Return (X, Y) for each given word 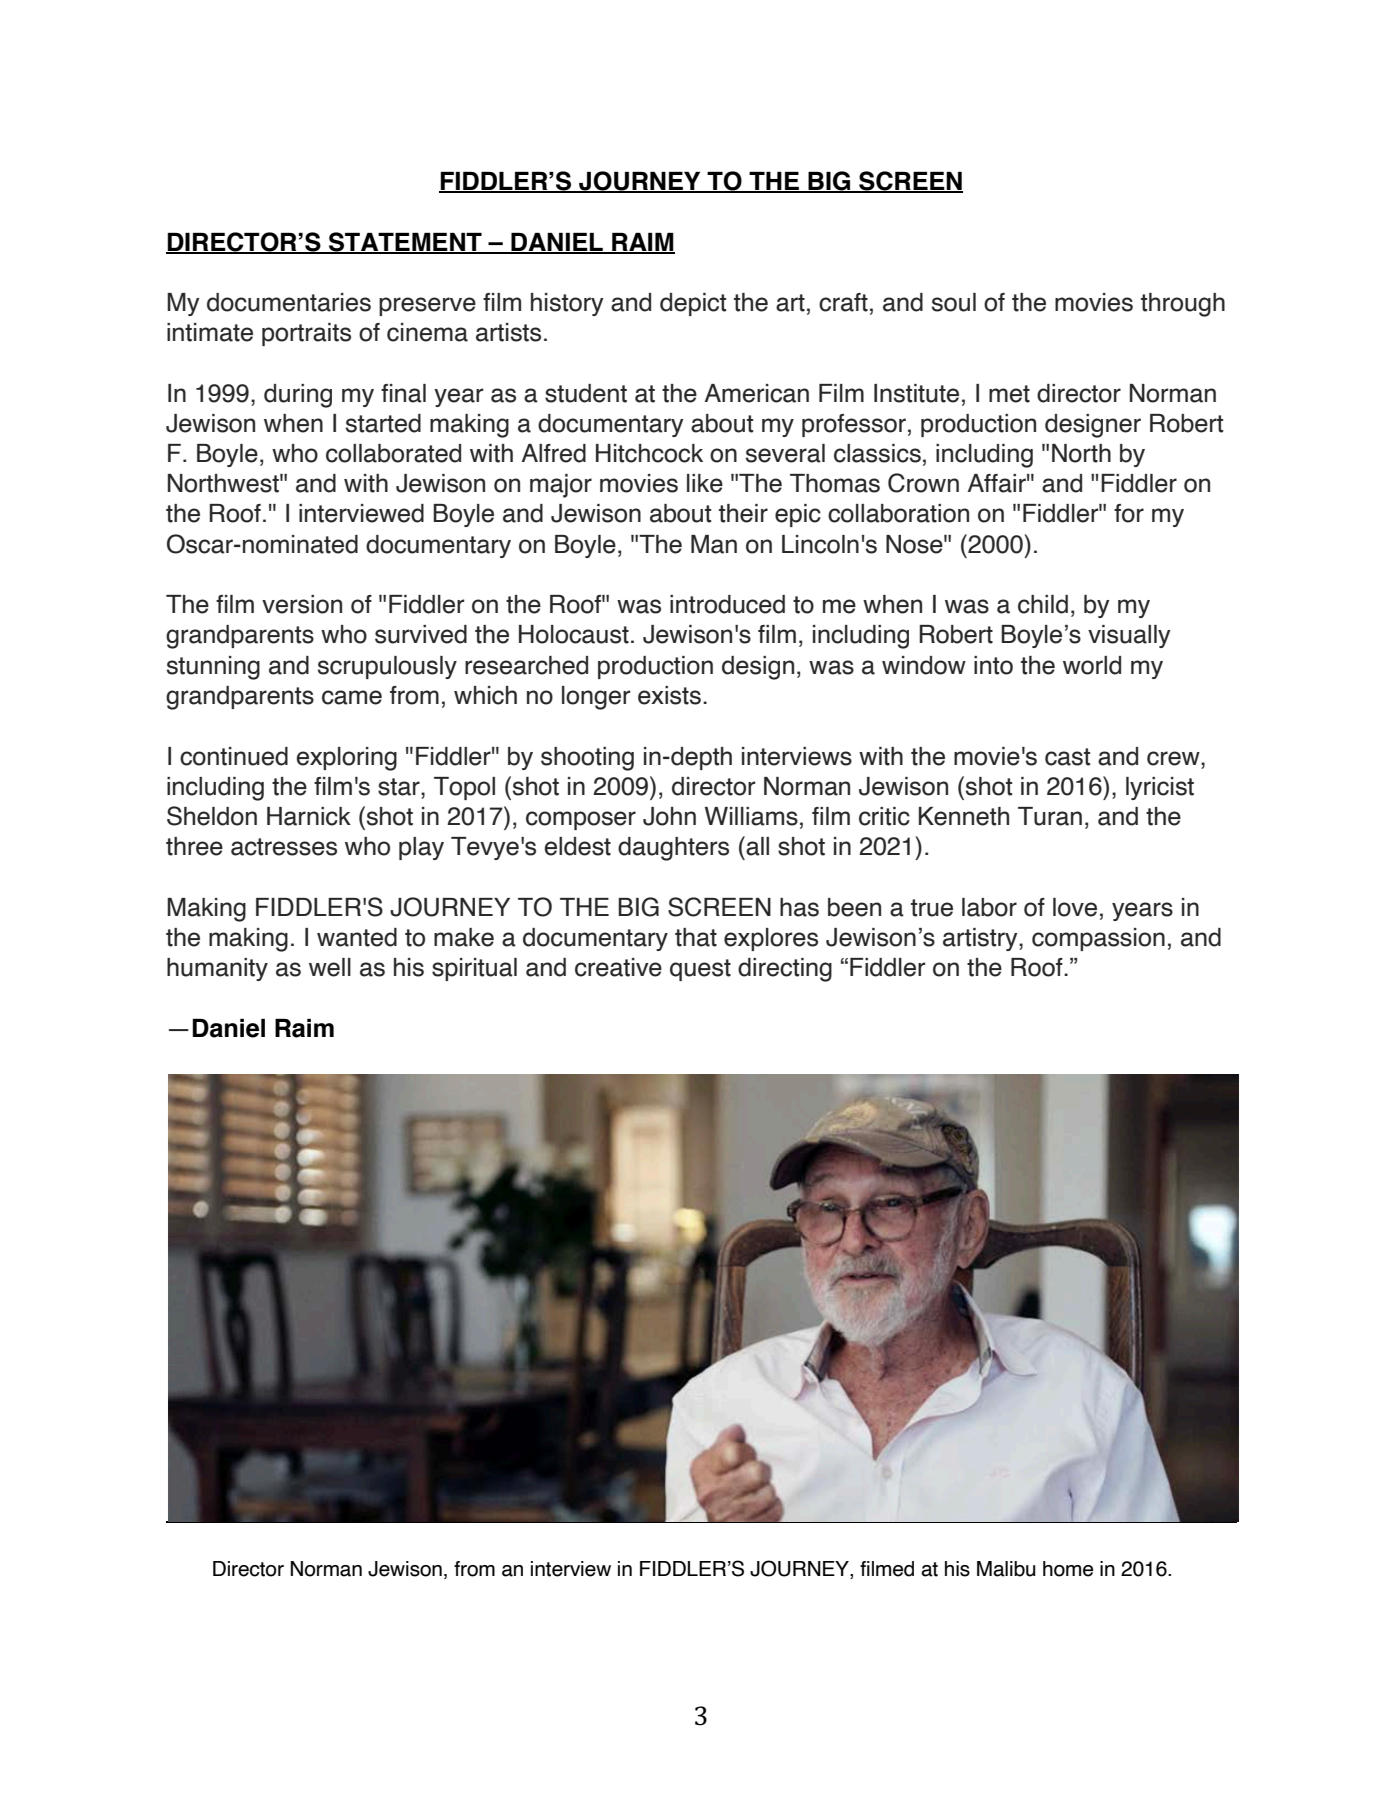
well (330, 967)
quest (700, 970)
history (567, 304)
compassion (1098, 939)
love (1075, 907)
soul (954, 302)
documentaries (289, 302)
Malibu (1006, 1569)
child (1043, 604)
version (302, 604)
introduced (727, 604)
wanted (357, 937)
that (696, 937)
